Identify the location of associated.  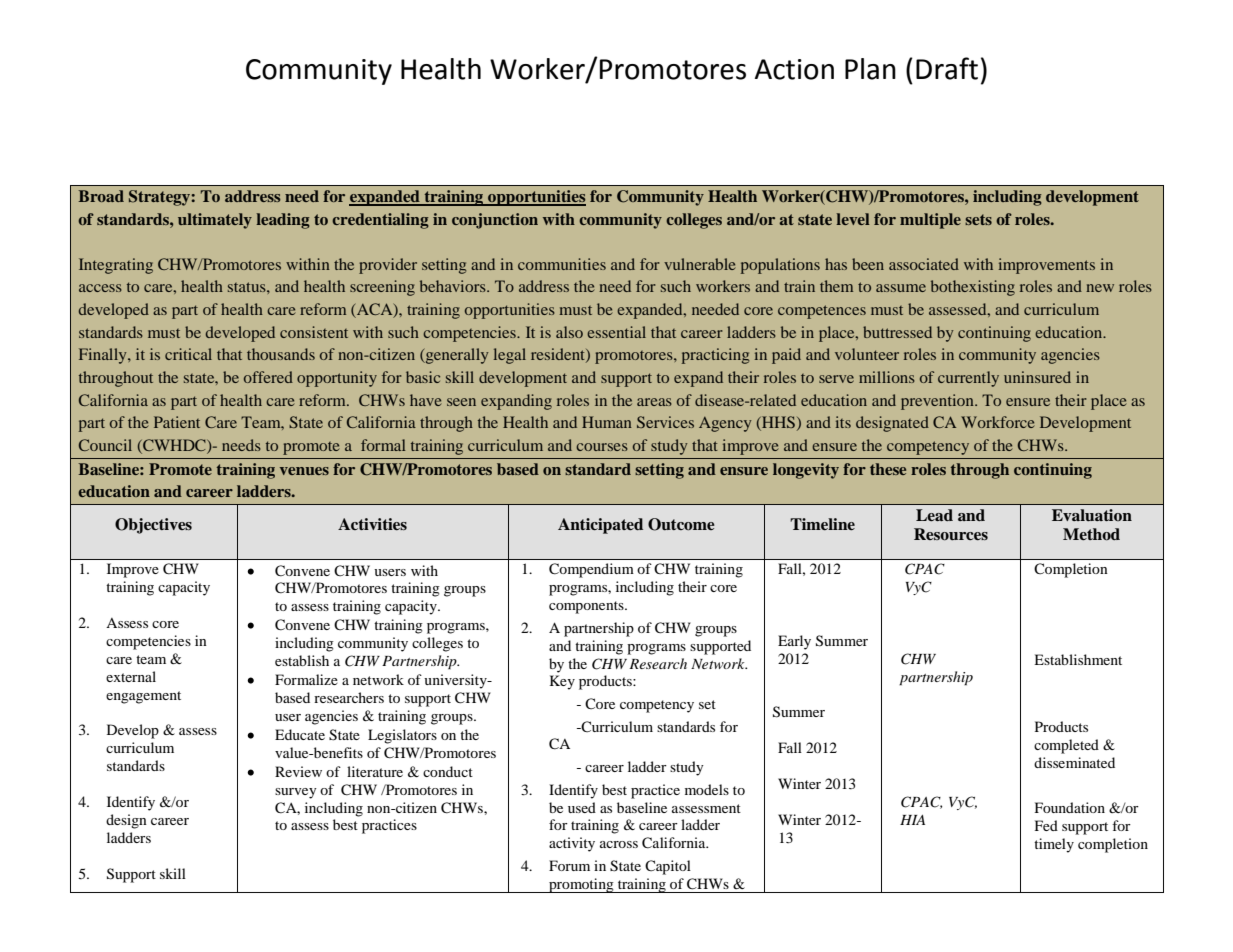
(924, 264).
